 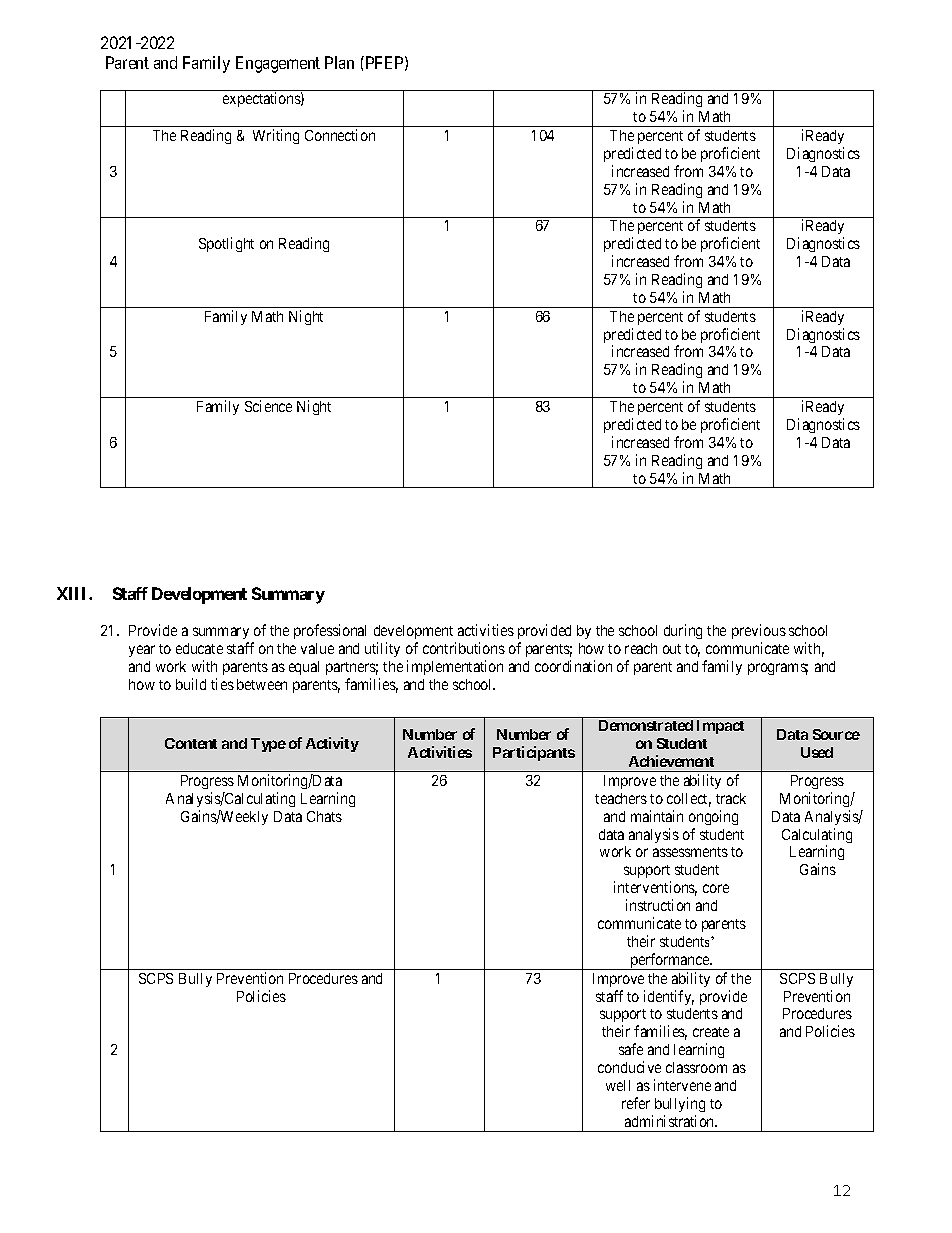 What do you see at coordinates (340, 135) in the document?
I see `Connection` at bounding box center [340, 135].
